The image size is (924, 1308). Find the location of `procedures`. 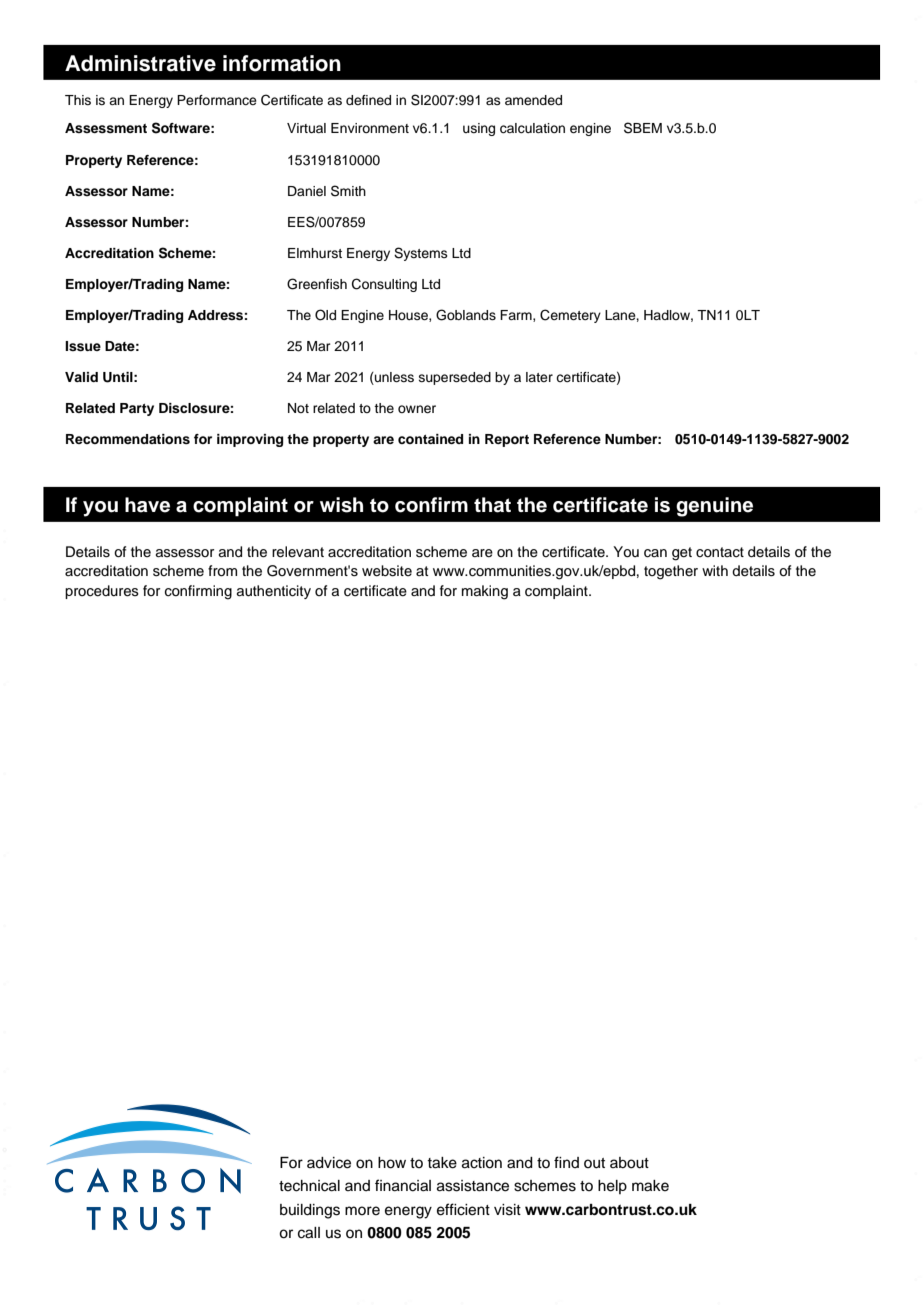

procedures is located at coordinates (102, 592).
